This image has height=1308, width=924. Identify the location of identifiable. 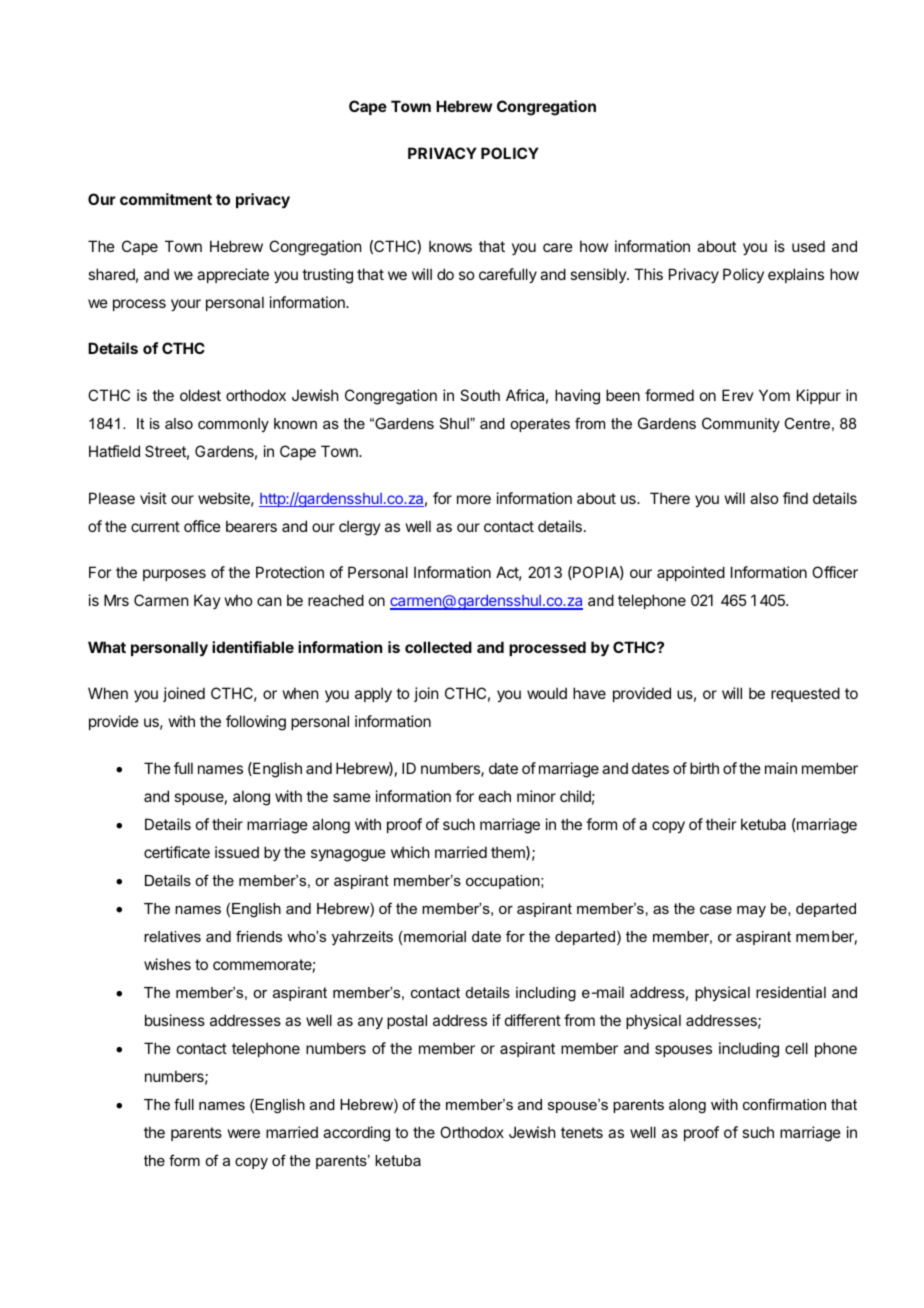
(253, 647).
